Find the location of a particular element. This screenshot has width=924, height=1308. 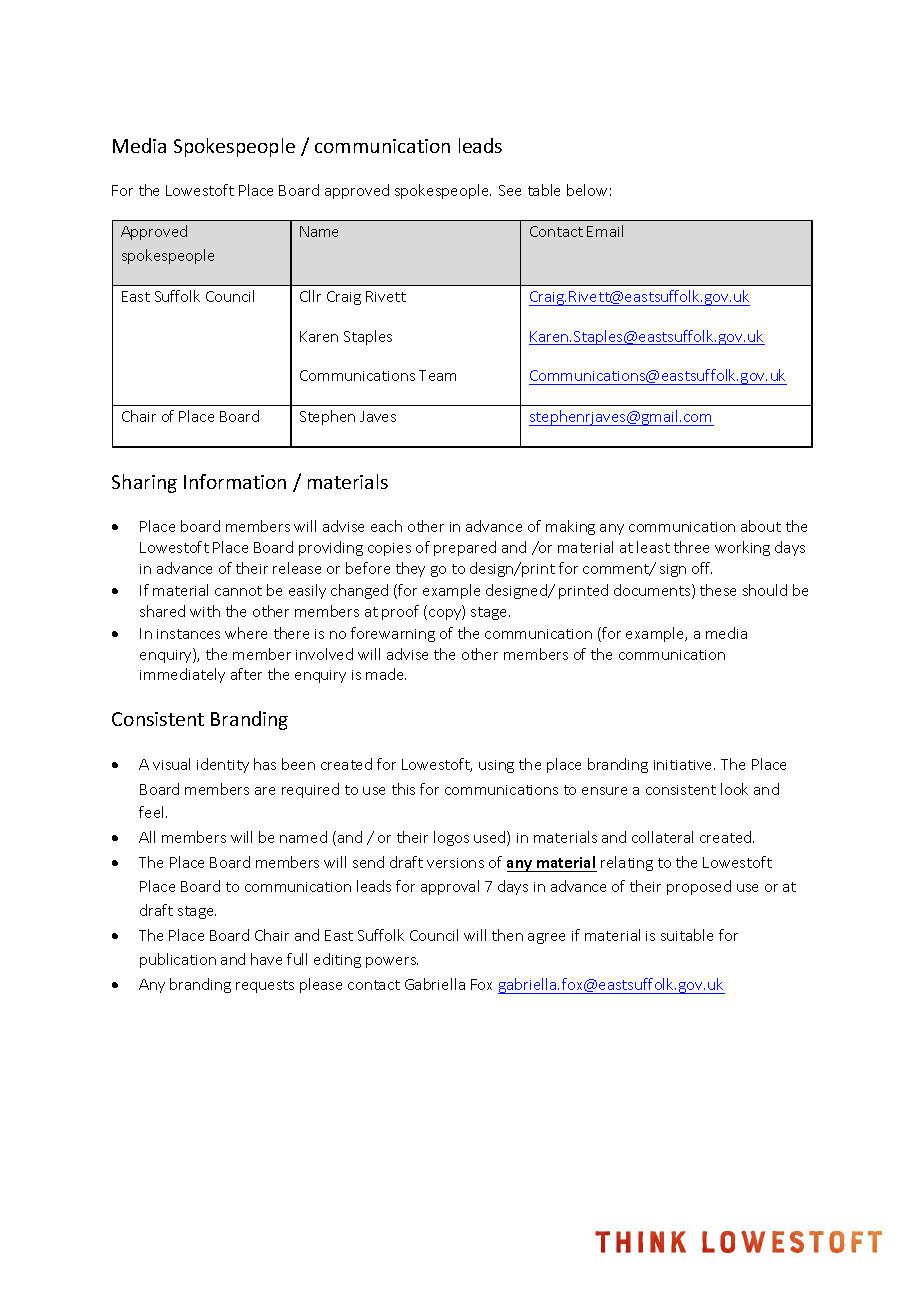

See is located at coordinates (510, 190).
